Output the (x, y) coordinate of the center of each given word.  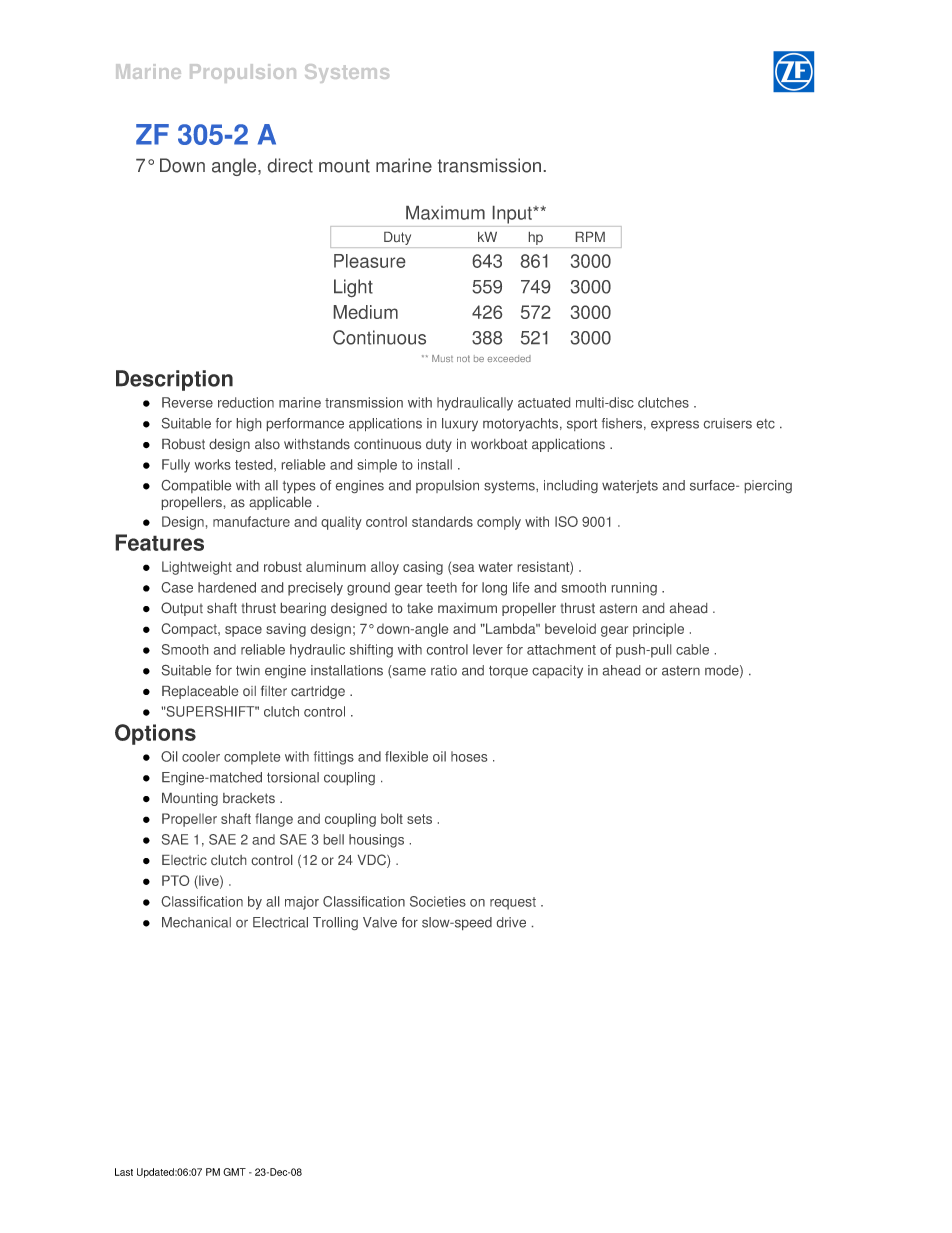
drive (511, 922)
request (513, 903)
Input (513, 215)
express (675, 426)
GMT (234, 1172)
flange (274, 820)
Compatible (196, 486)
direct (290, 165)
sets (419, 819)
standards (442, 521)
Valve (380, 922)
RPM (590, 237)
